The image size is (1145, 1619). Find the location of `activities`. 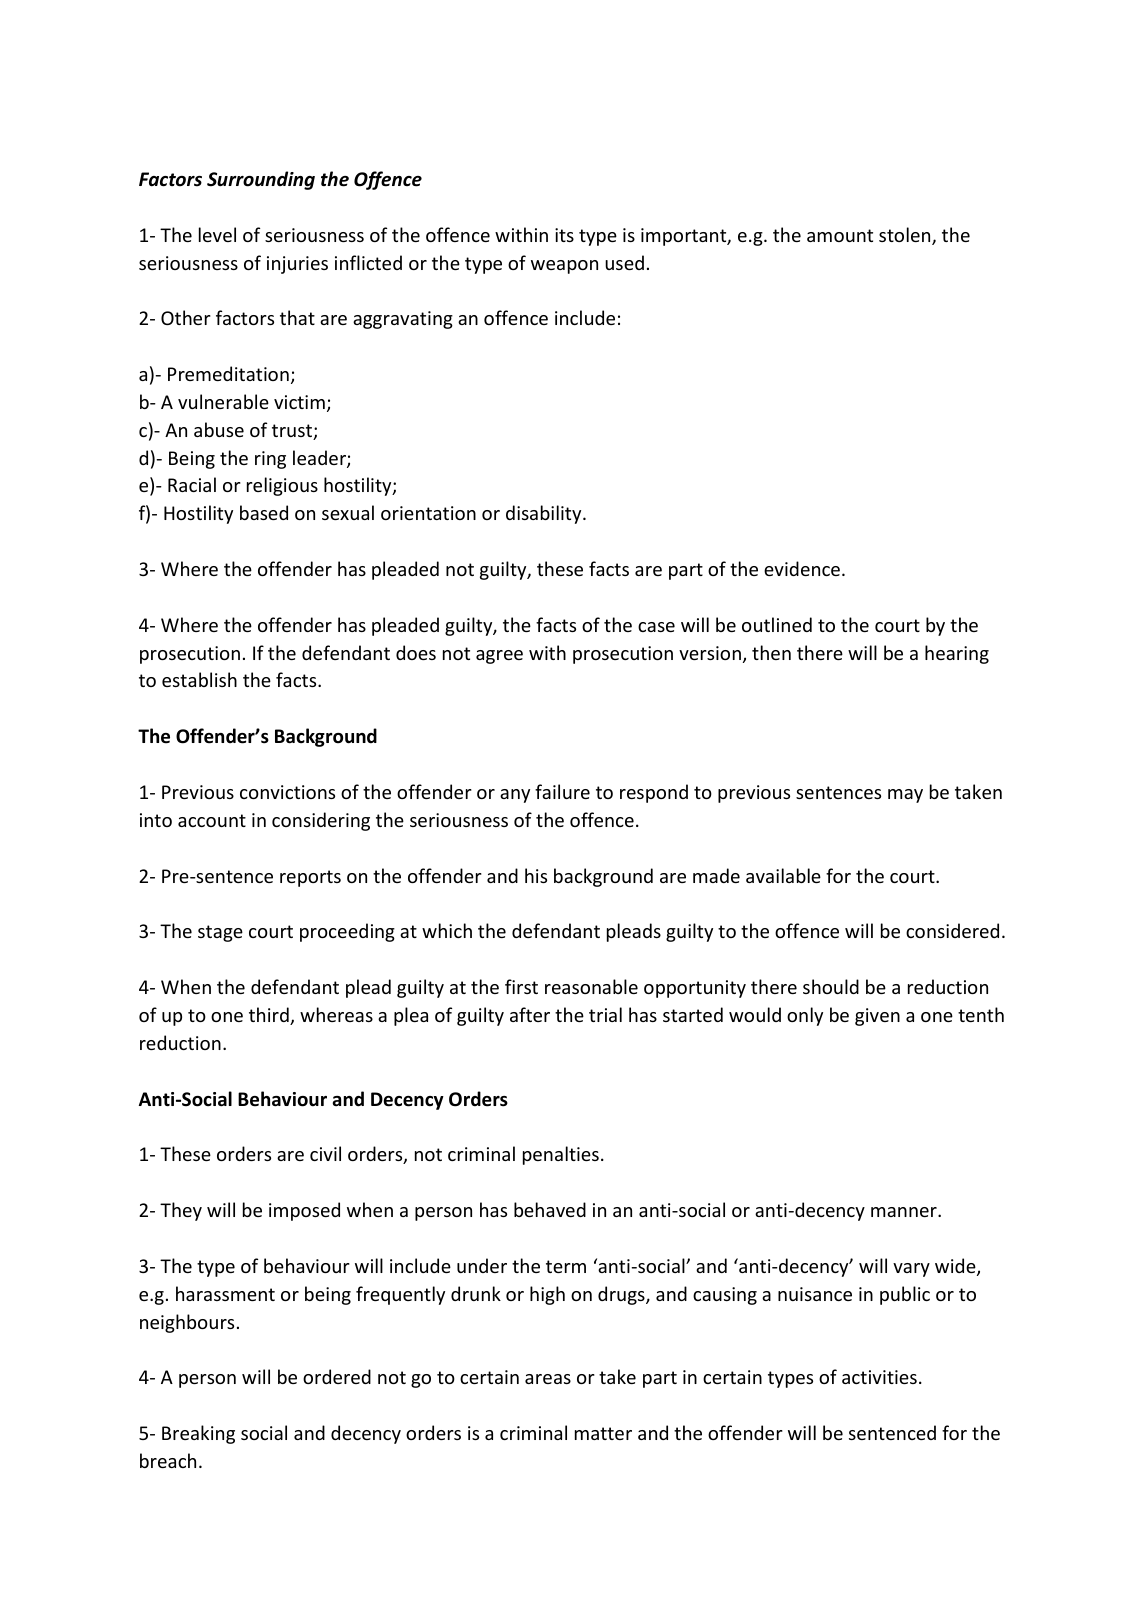

activities is located at coordinates (879, 1377).
